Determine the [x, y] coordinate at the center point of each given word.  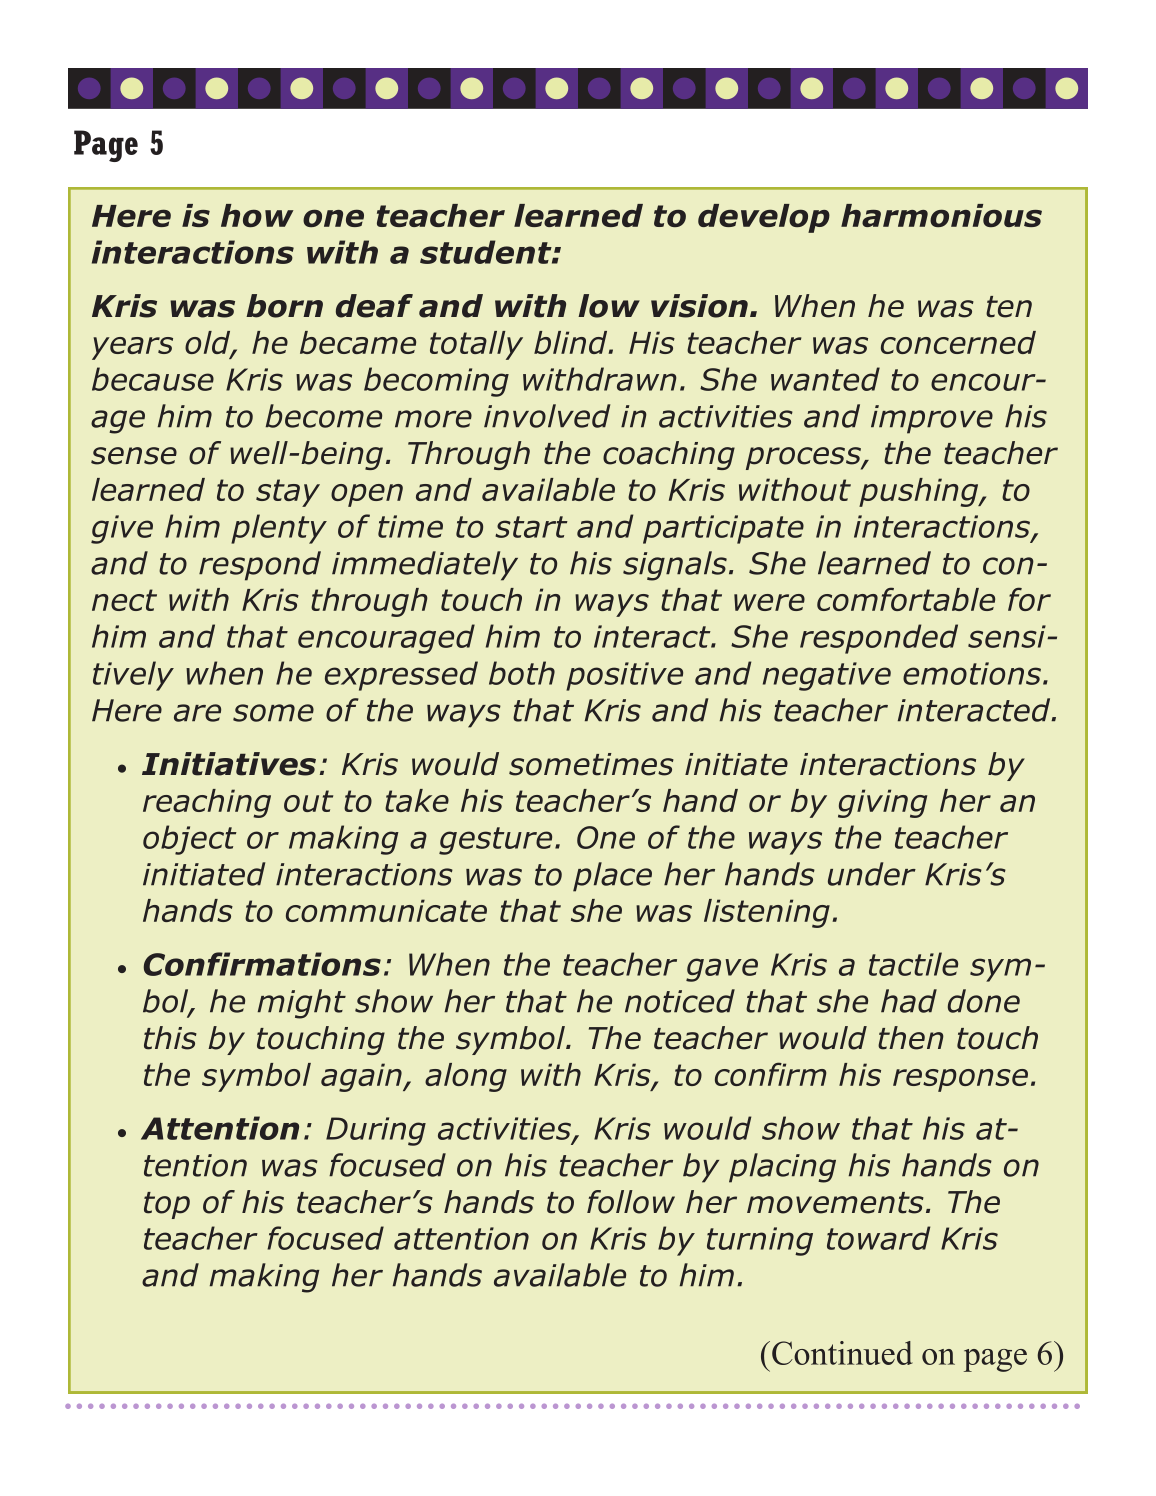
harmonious [941, 215]
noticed [680, 1001]
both [522, 673]
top [167, 1205]
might [302, 1004]
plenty [279, 529]
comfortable [906, 599]
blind [572, 342]
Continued [842, 1353]
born [284, 306]
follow [631, 1202]
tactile [913, 964]
